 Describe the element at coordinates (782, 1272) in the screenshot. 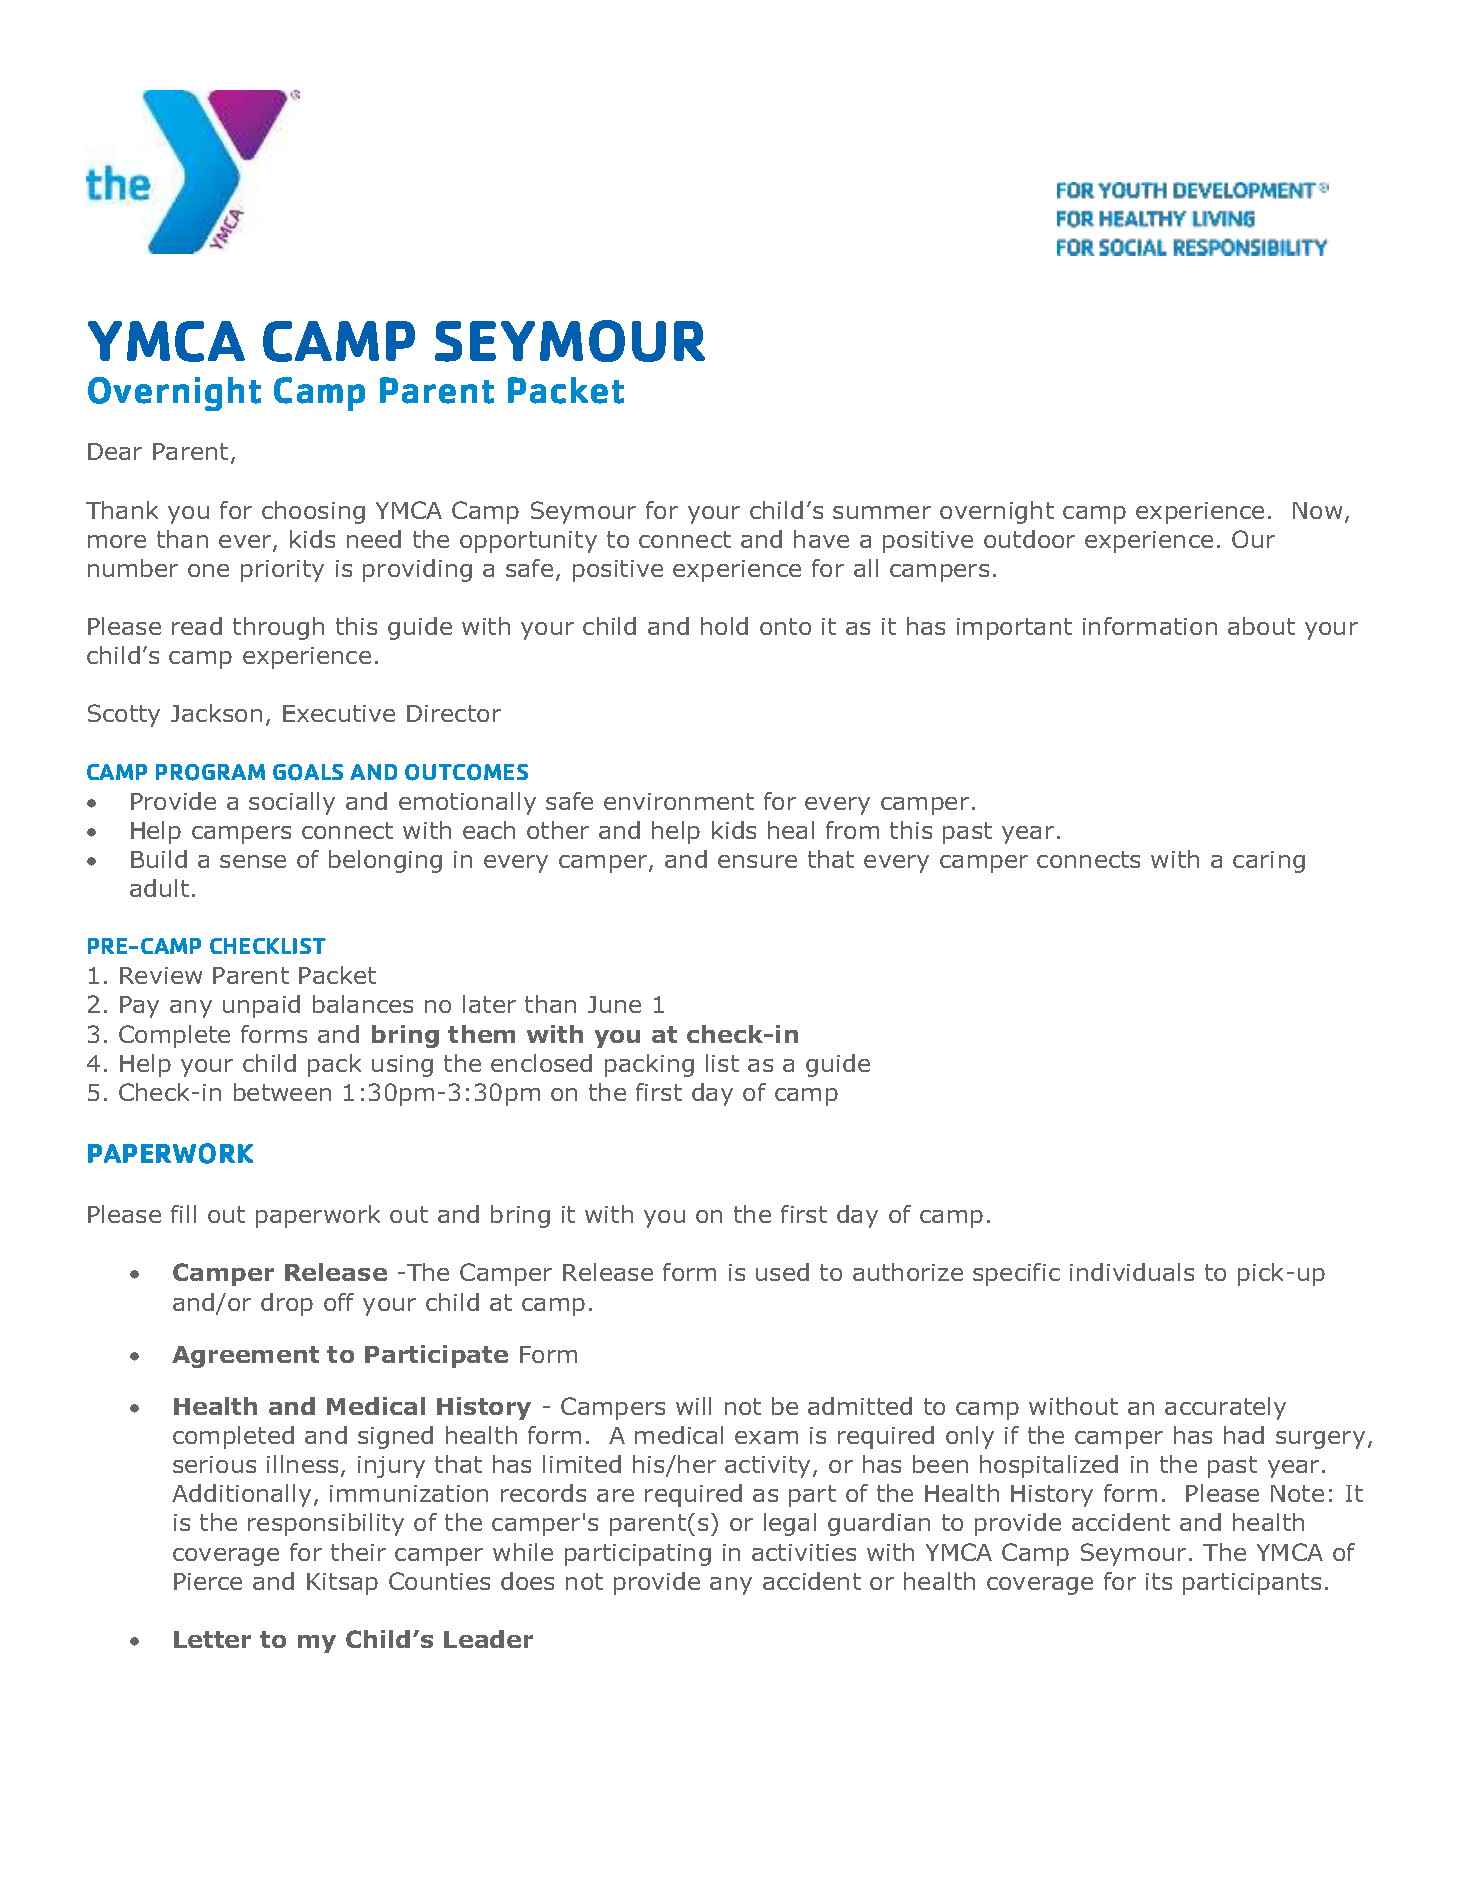

I see `used` at that location.
